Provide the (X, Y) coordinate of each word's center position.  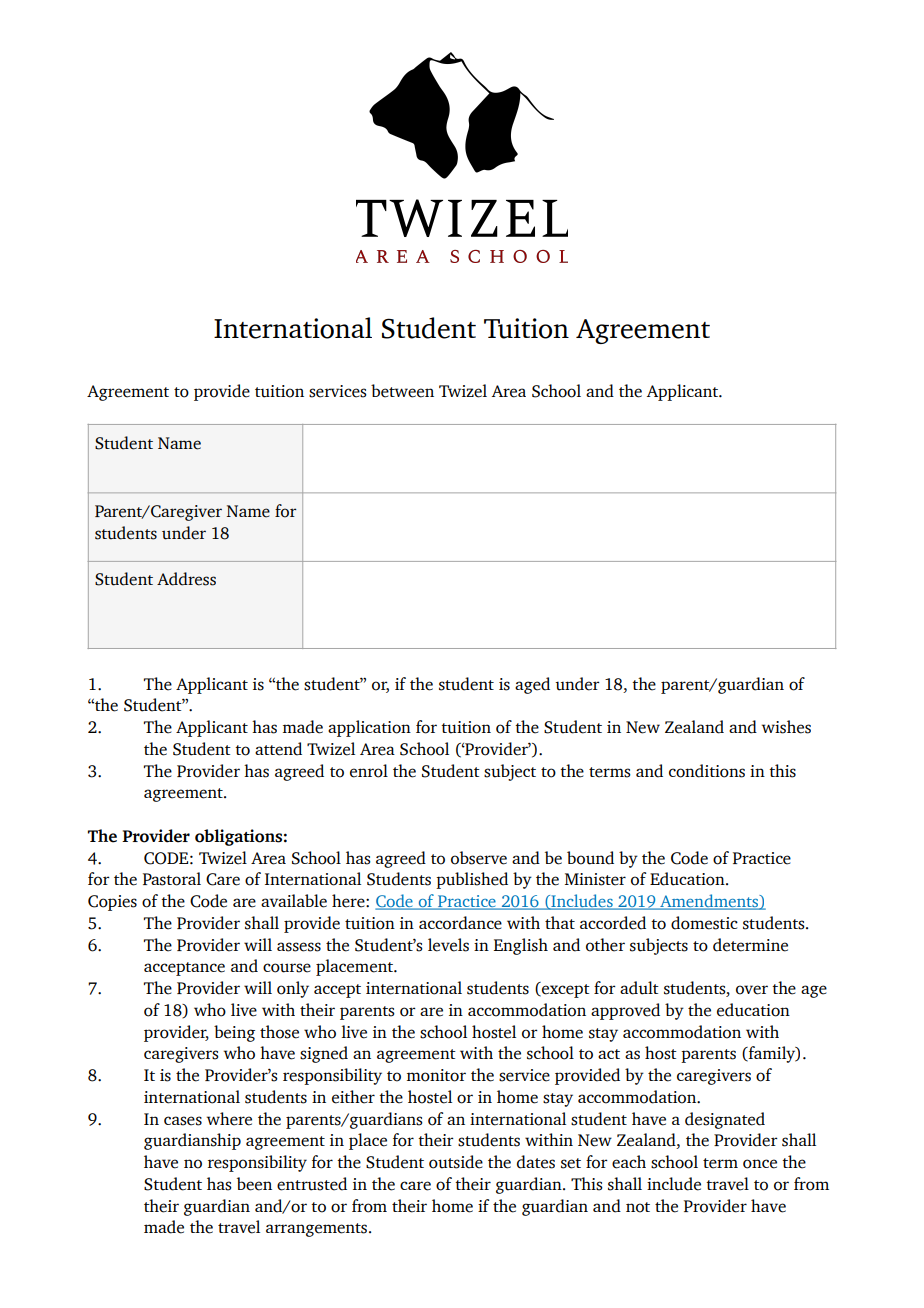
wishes (786, 727)
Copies (112, 903)
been (254, 1184)
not (638, 1207)
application (369, 728)
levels (448, 945)
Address (186, 579)
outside (456, 1162)
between (402, 391)
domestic (704, 923)
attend (278, 749)
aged (532, 685)
